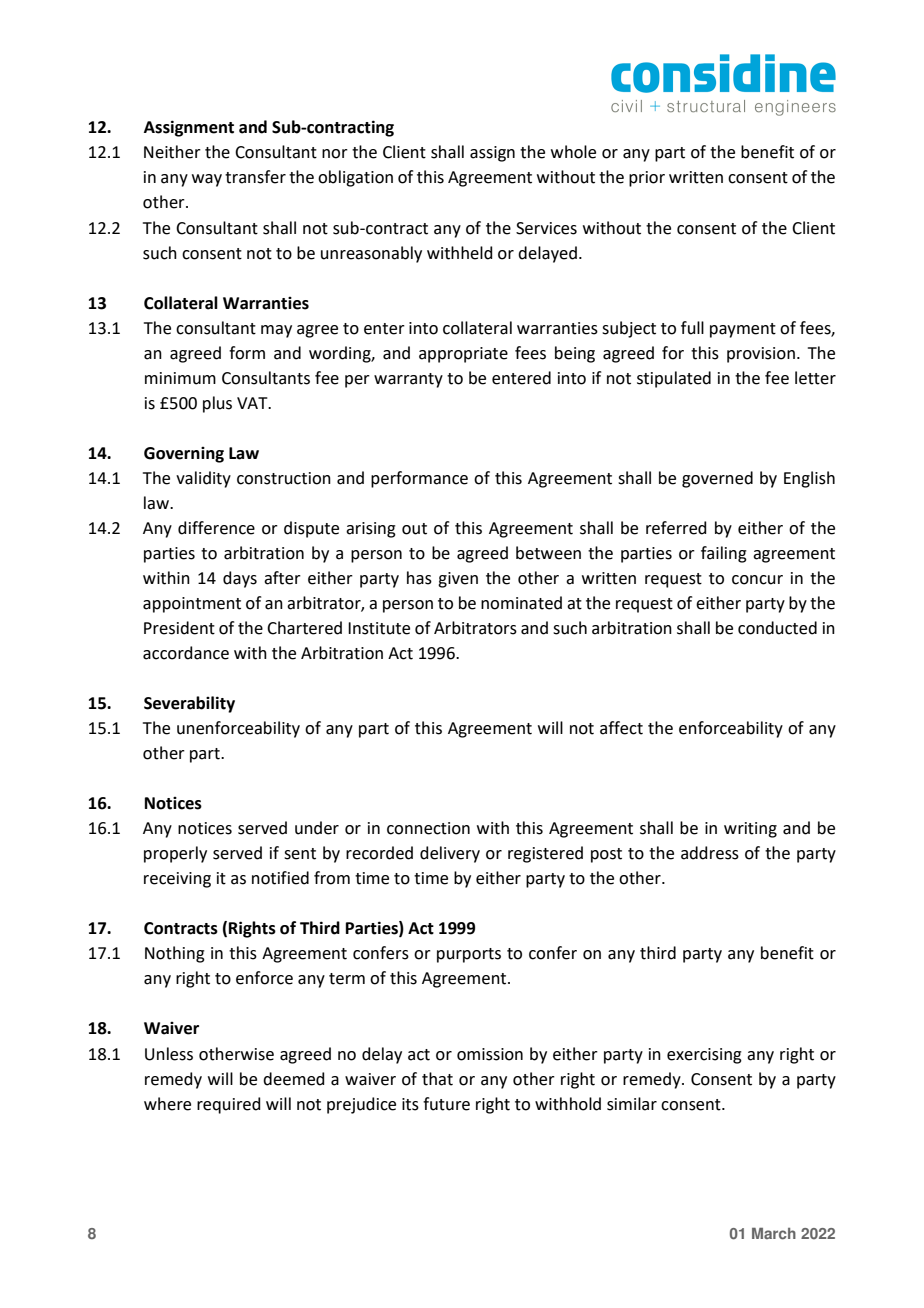 The height and width of the image is (1308, 924). Describe the element at coordinates (175, 954) in the image. I see `Nothing` at that location.
